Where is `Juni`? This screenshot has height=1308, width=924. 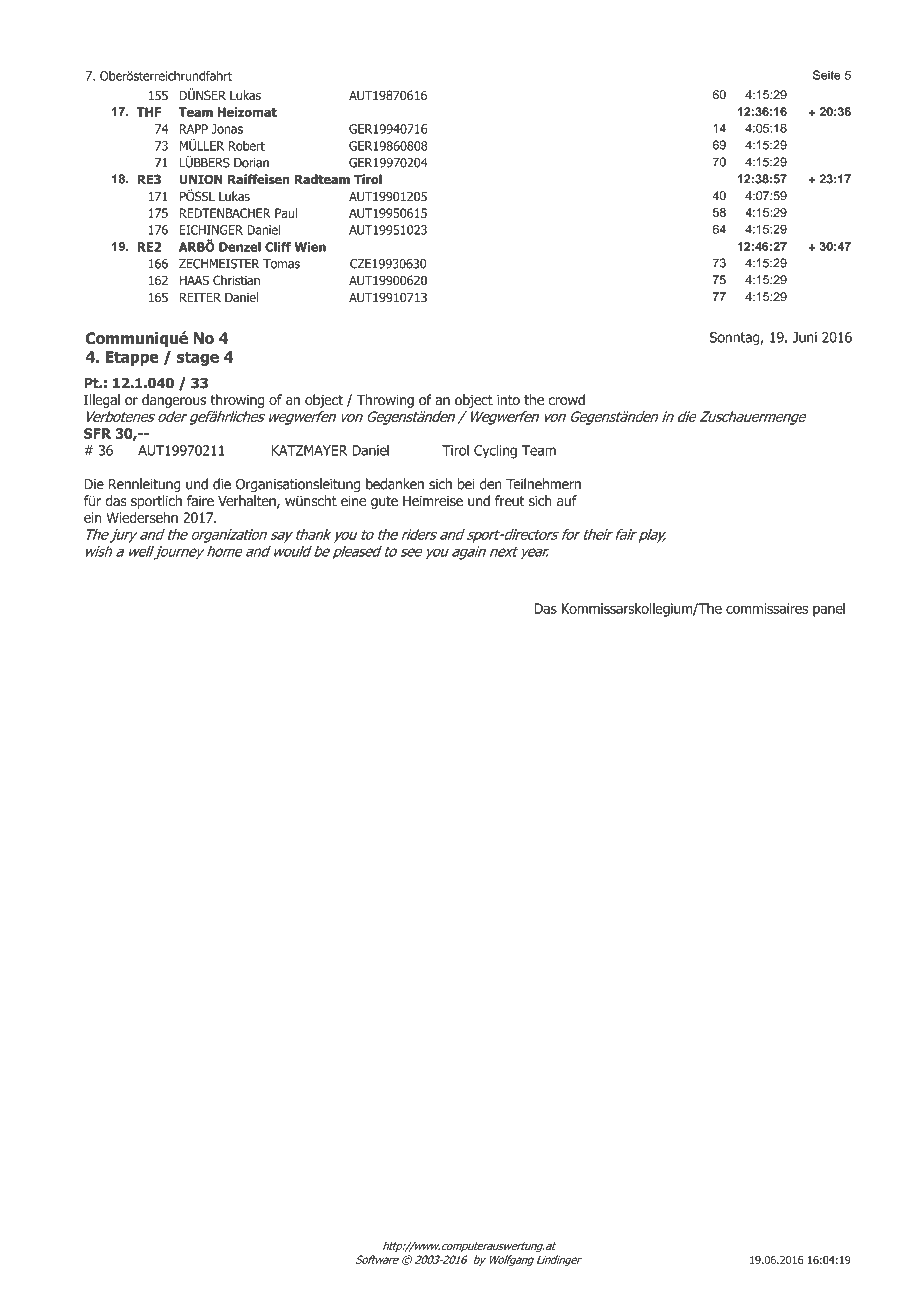 Juni is located at coordinates (804, 337).
